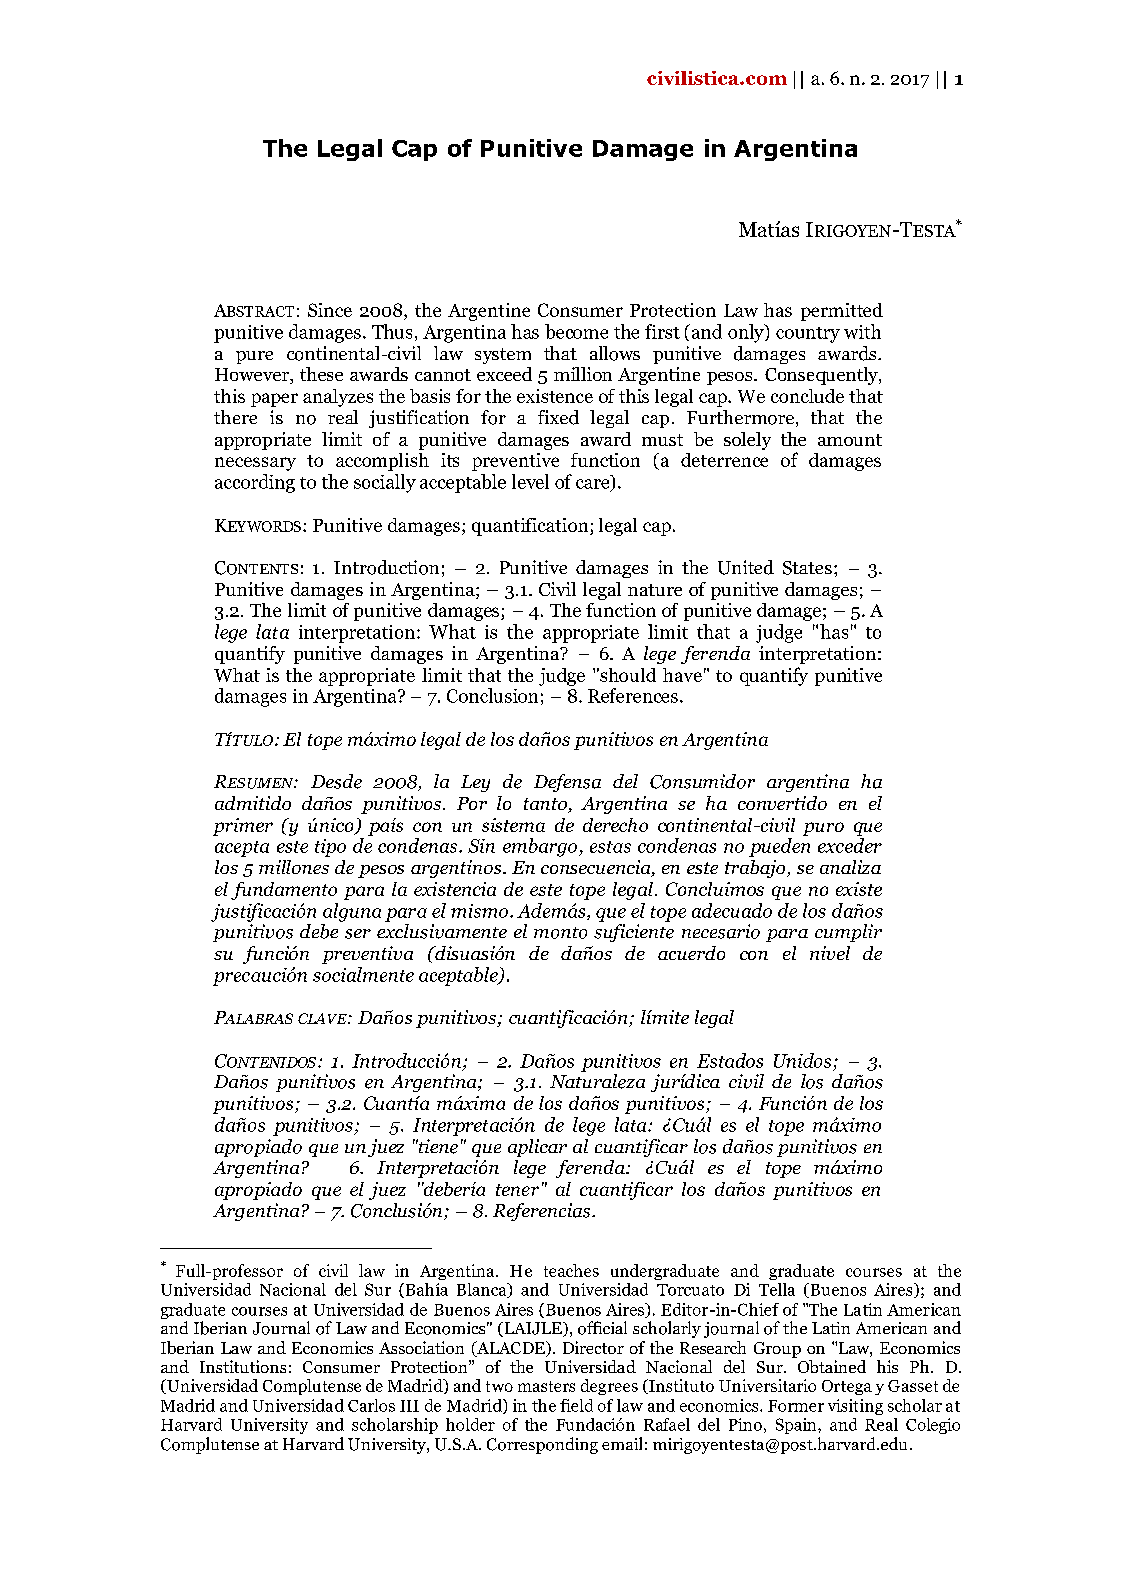  What do you see at coordinates (546, 1386) in the document?
I see `masters` at bounding box center [546, 1386].
